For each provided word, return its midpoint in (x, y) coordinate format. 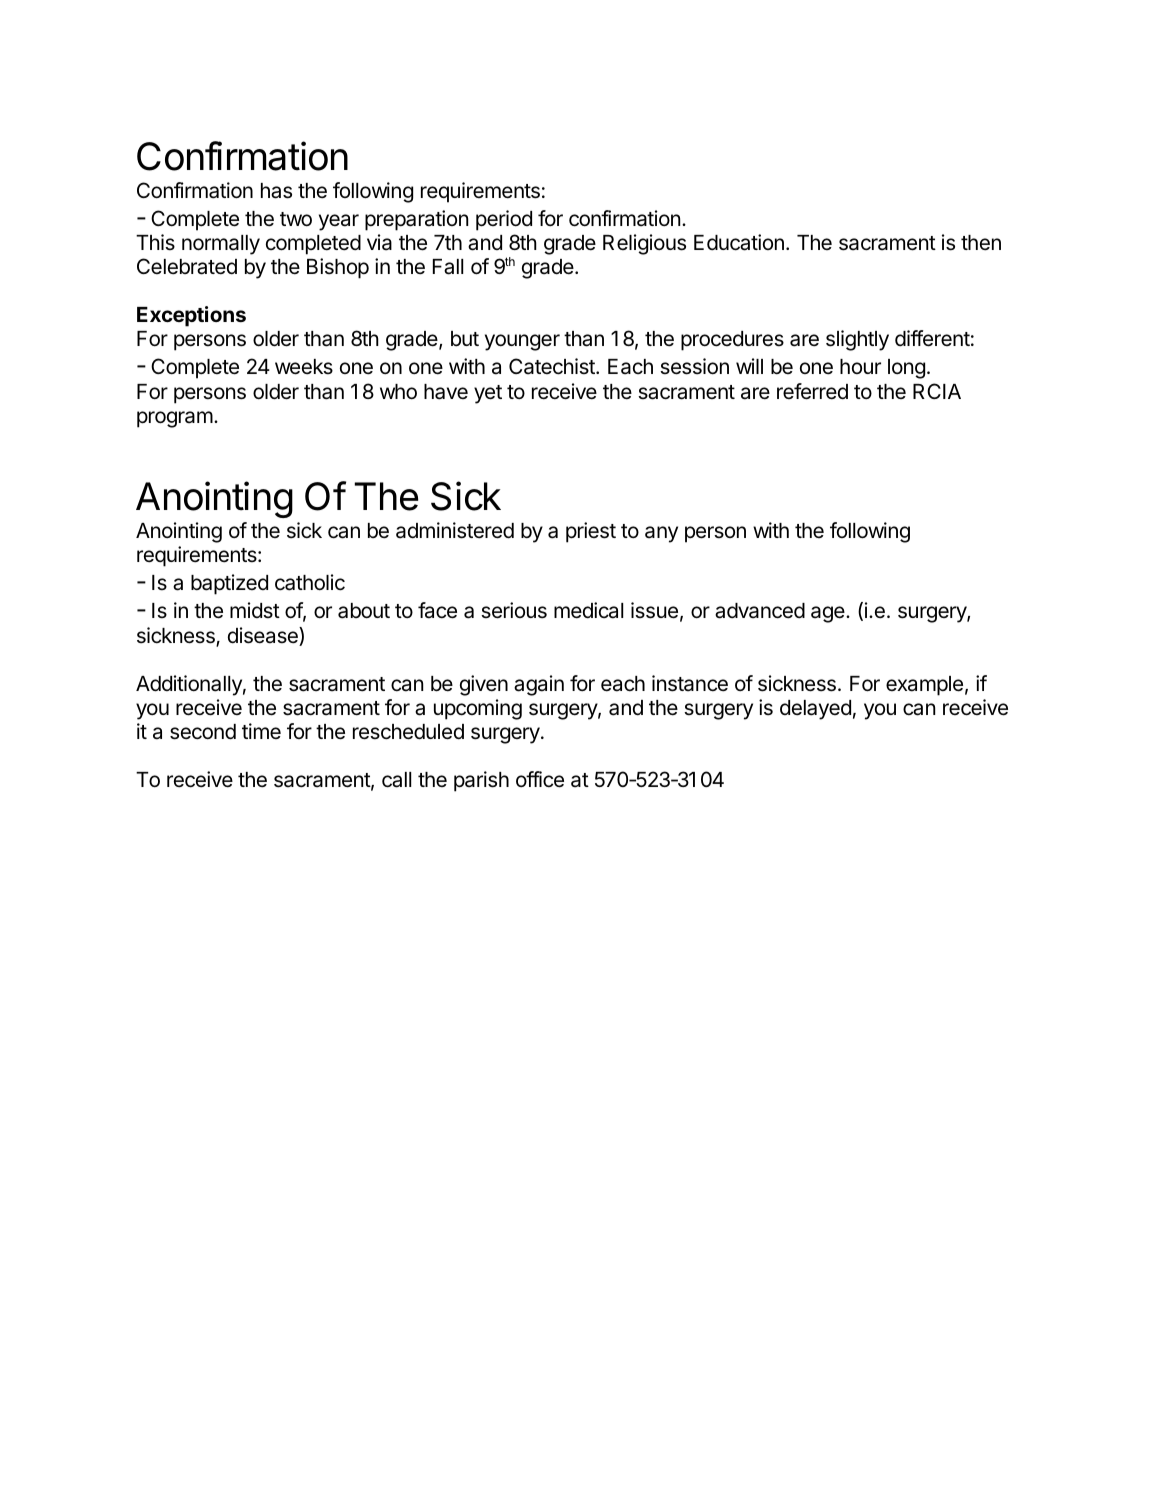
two (296, 219)
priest (591, 532)
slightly (857, 340)
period (504, 220)
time (261, 731)
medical (588, 610)
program (175, 419)
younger (522, 342)
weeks (304, 367)
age (829, 614)
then (981, 243)
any (661, 534)
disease (264, 636)
